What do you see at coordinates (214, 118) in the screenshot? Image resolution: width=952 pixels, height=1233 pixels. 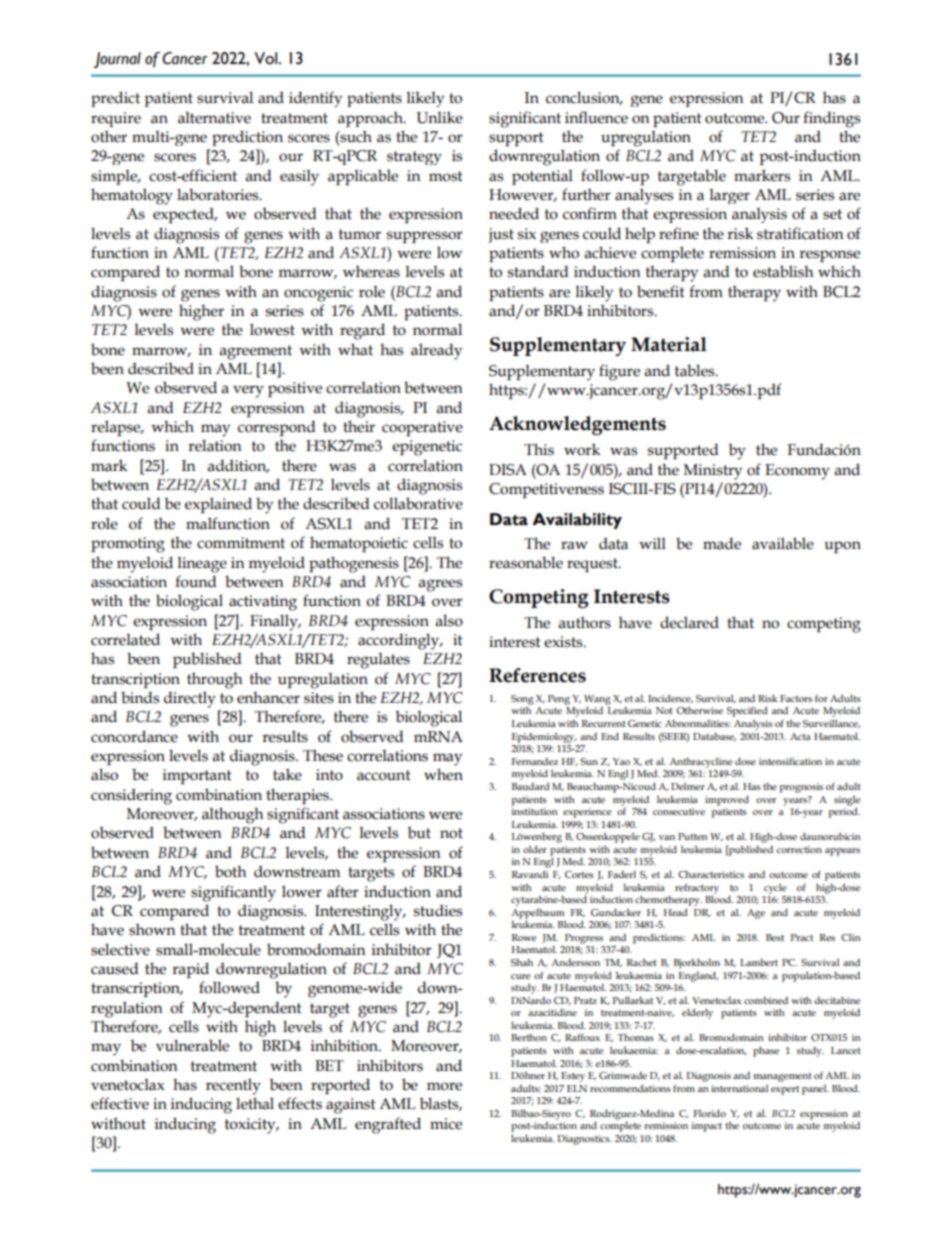 I see `alternative` at bounding box center [214, 118].
